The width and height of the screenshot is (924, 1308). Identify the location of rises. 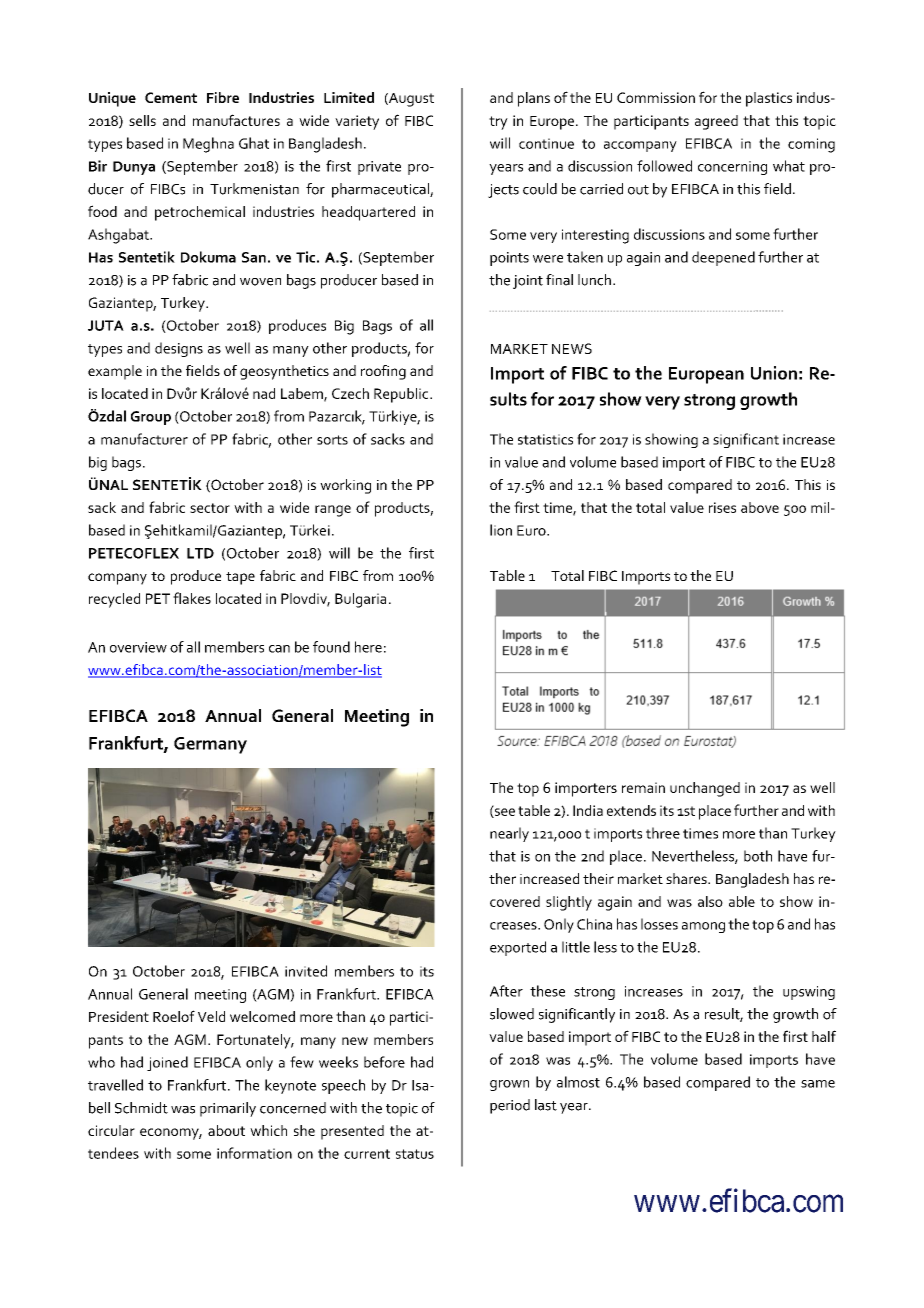
(722, 507).
